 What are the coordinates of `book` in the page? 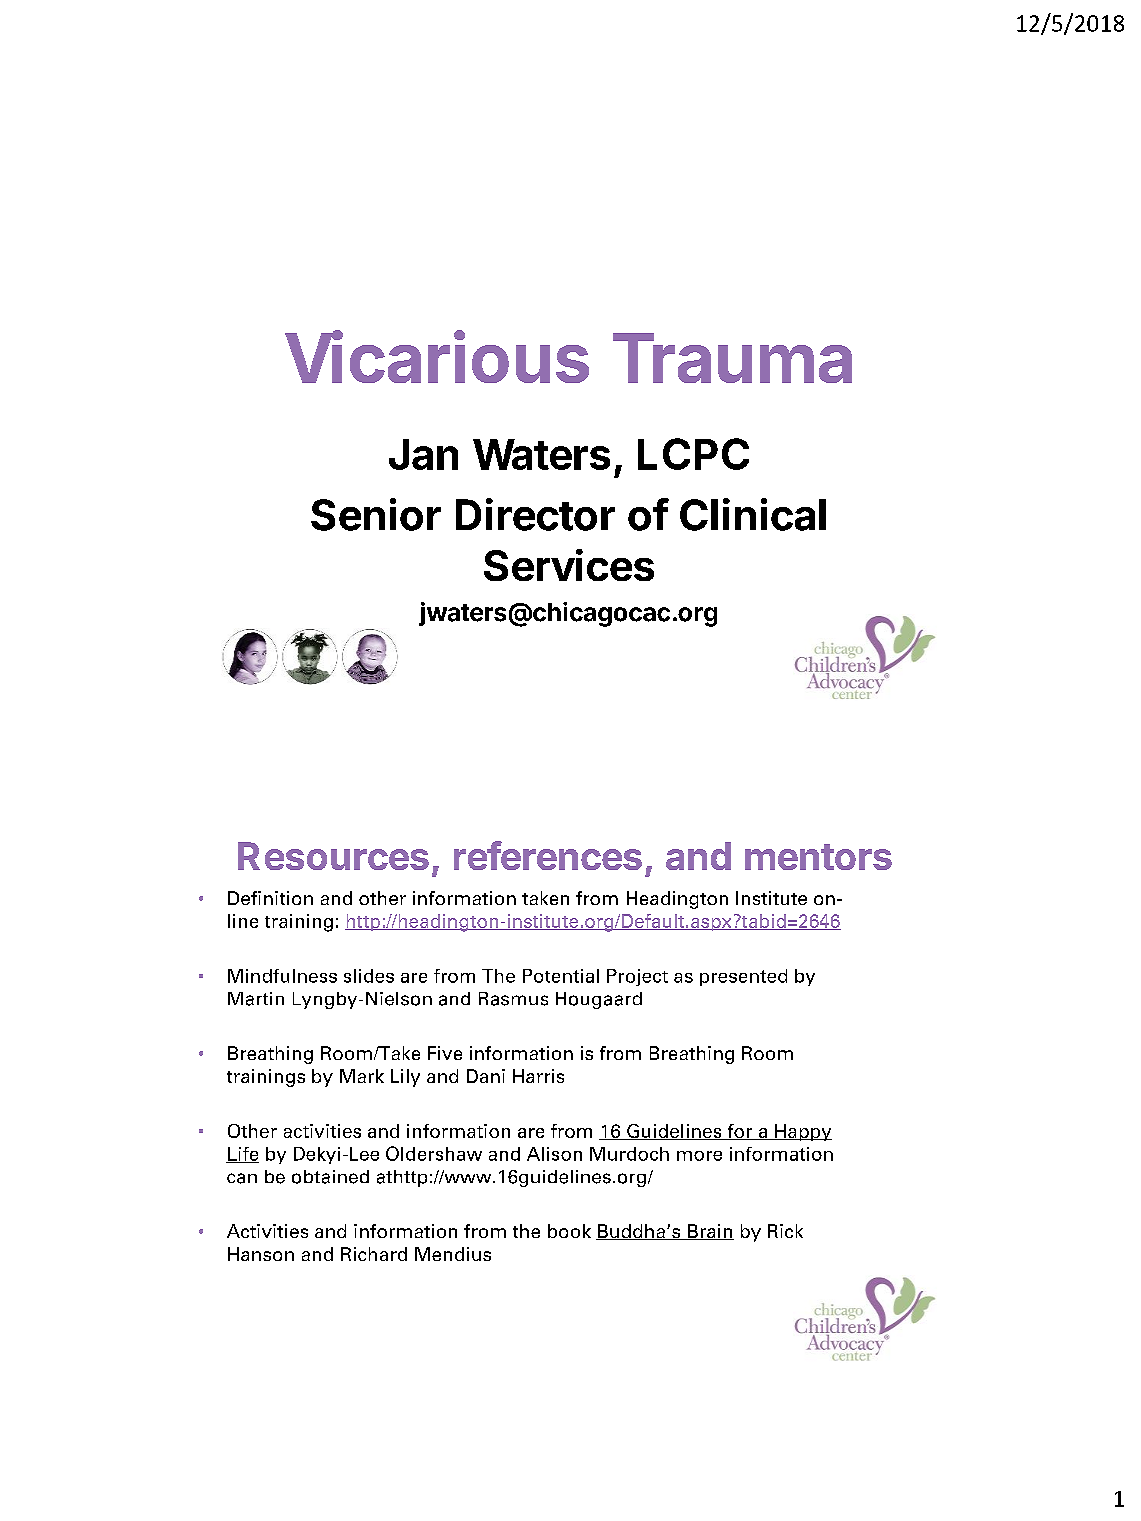 It's located at (569, 1231).
